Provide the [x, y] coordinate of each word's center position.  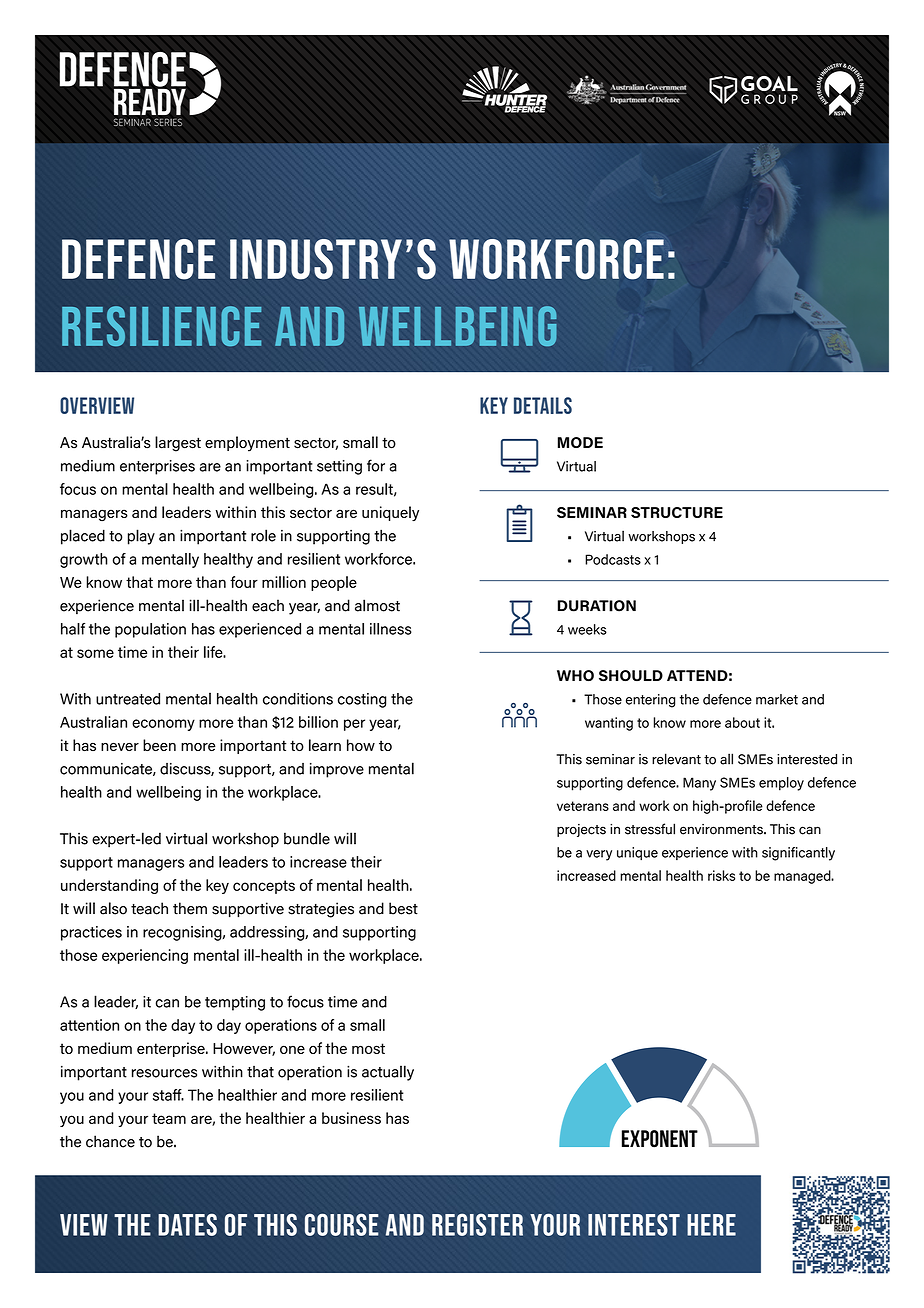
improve [337, 770]
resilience [162, 326]
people [334, 583]
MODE [580, 442]
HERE [711, 1225]
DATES [187, 1225]
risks [721, 875]
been [159, 745]
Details [543, 405]
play [141, 537]
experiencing [145, 956]
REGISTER [477, 1225]
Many [699, 784]
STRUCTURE [677, 512]
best [403, 908]
